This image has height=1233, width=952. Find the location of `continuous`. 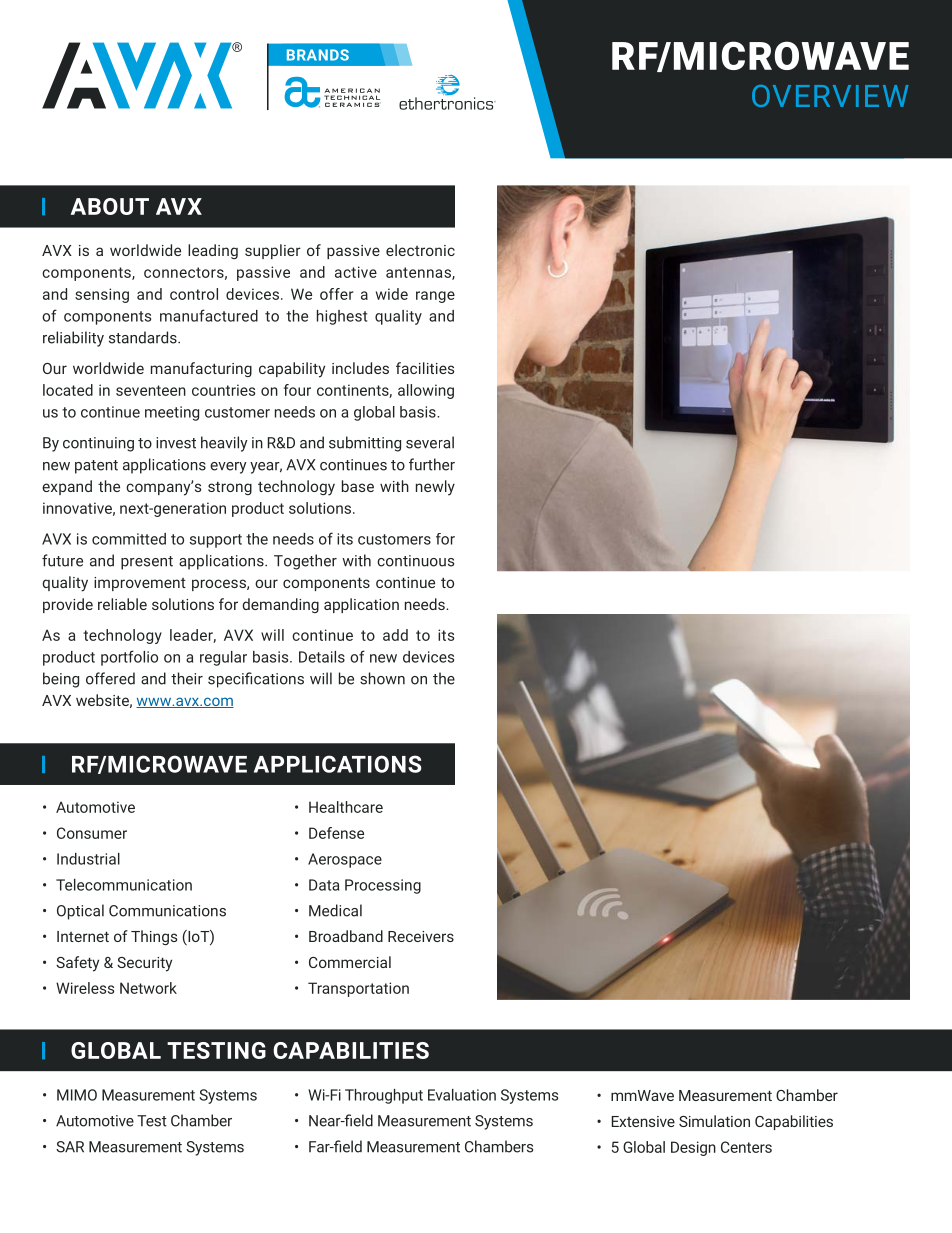

continuous is located at coordinates (415, 561).
